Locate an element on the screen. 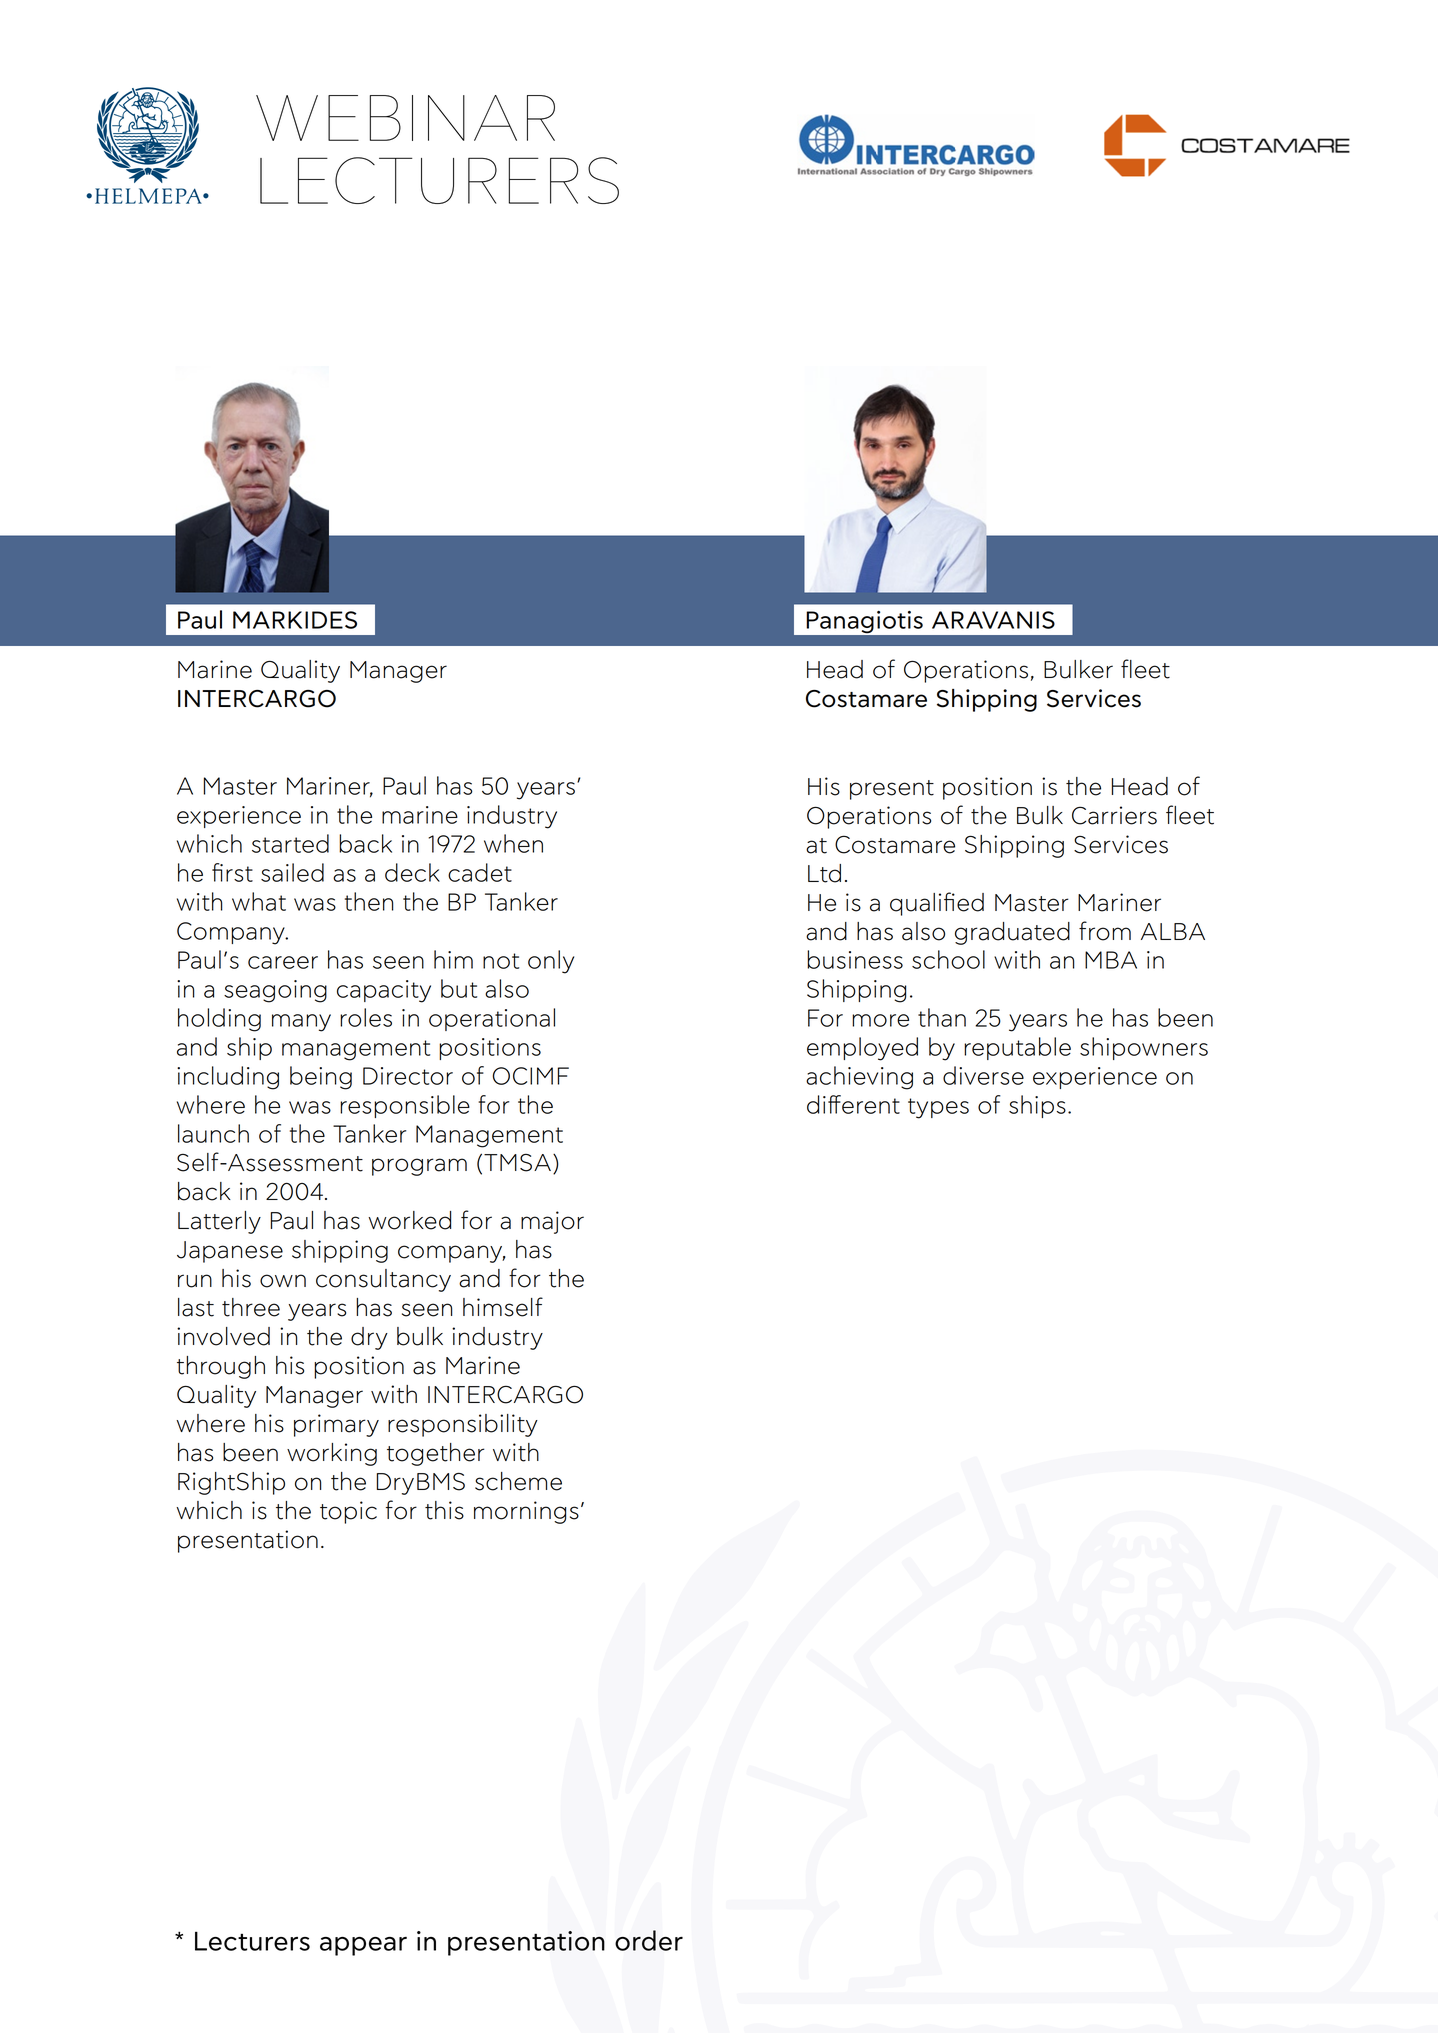 The width and height of the screenshot is (1438, 2033). started is located at coordinates (290, 843).
